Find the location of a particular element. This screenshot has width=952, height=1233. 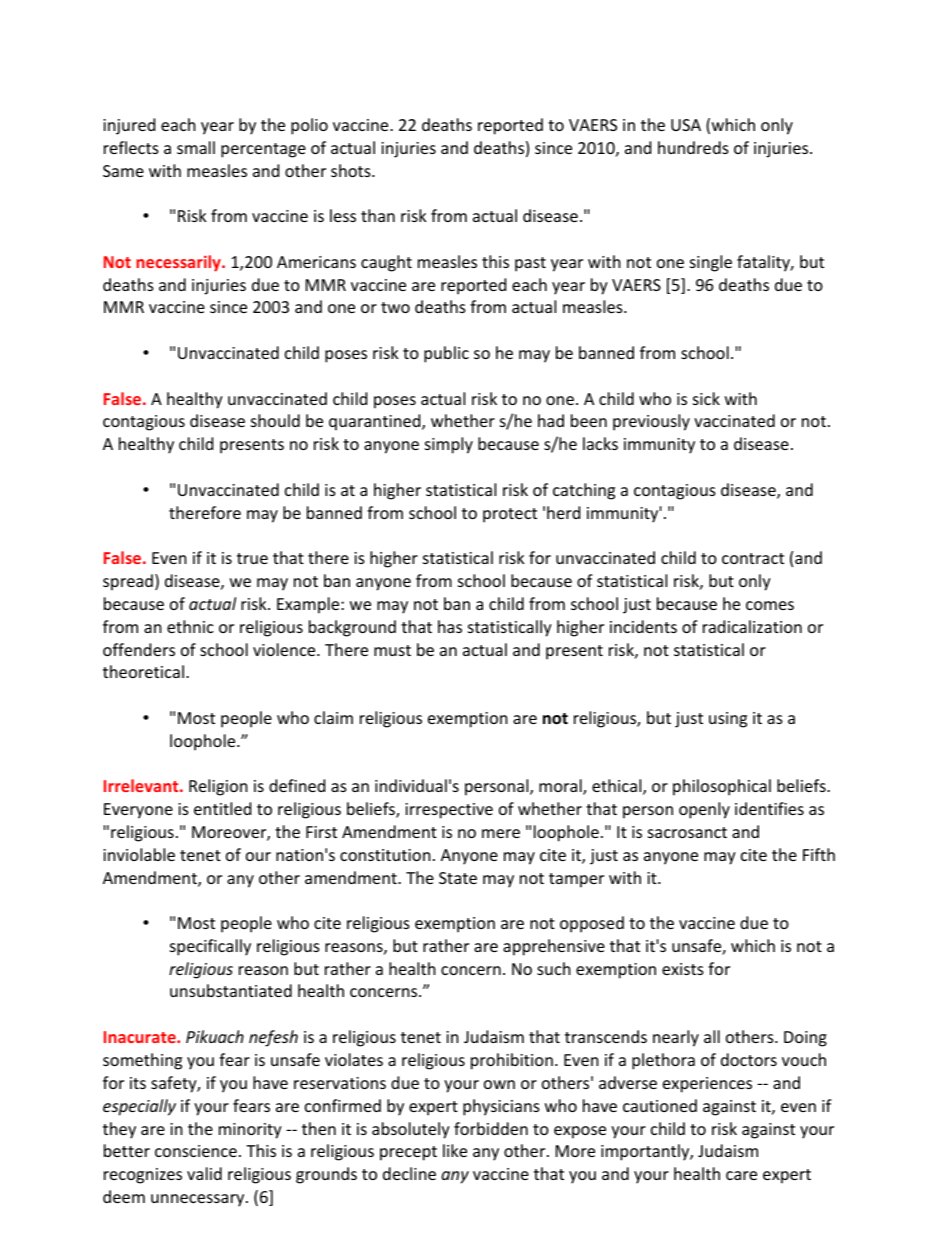

hundreds is located at coordinates (693, 147).
